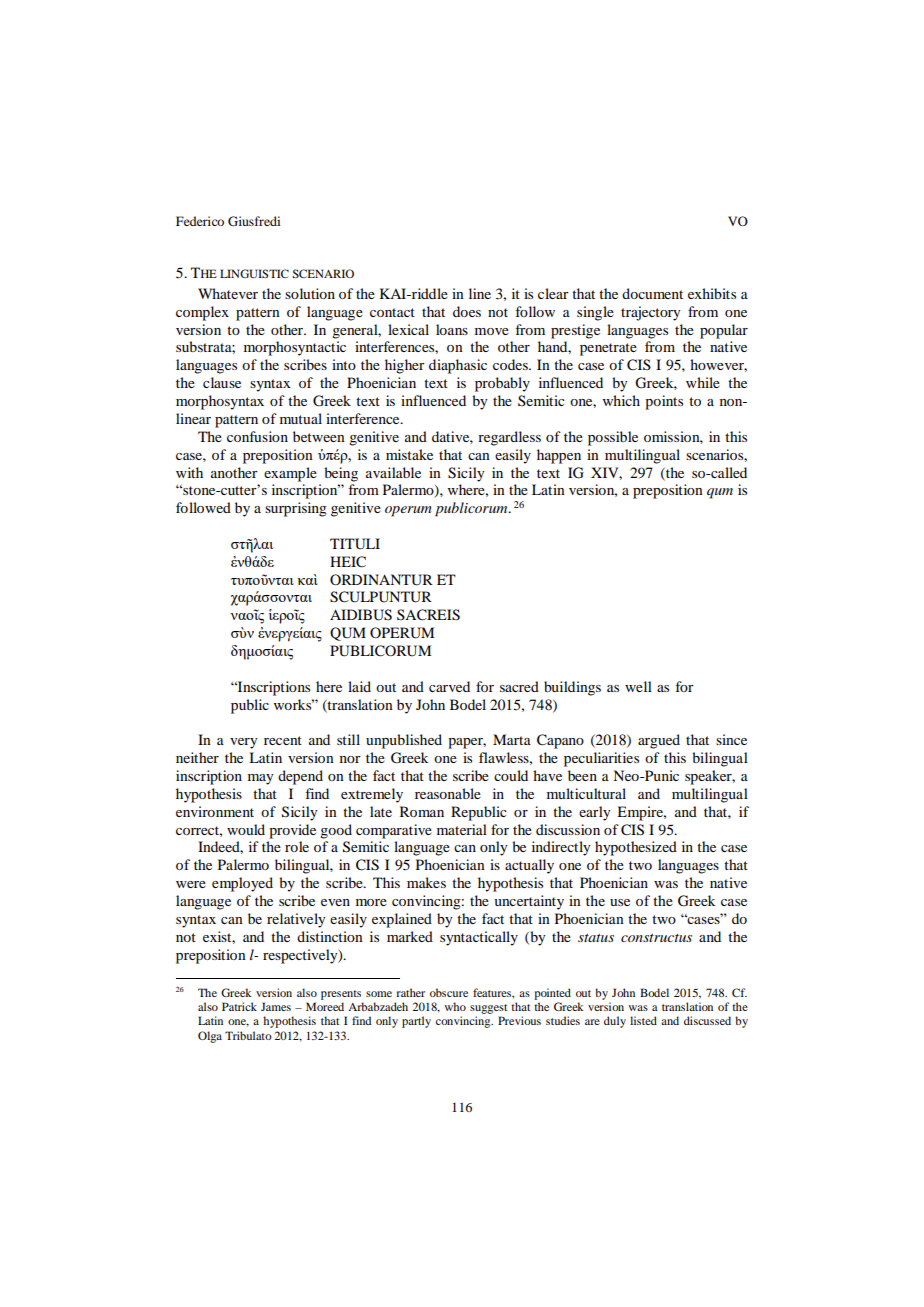 This image has width=924, height=1307. I want to click on does, so click(467, 311).
